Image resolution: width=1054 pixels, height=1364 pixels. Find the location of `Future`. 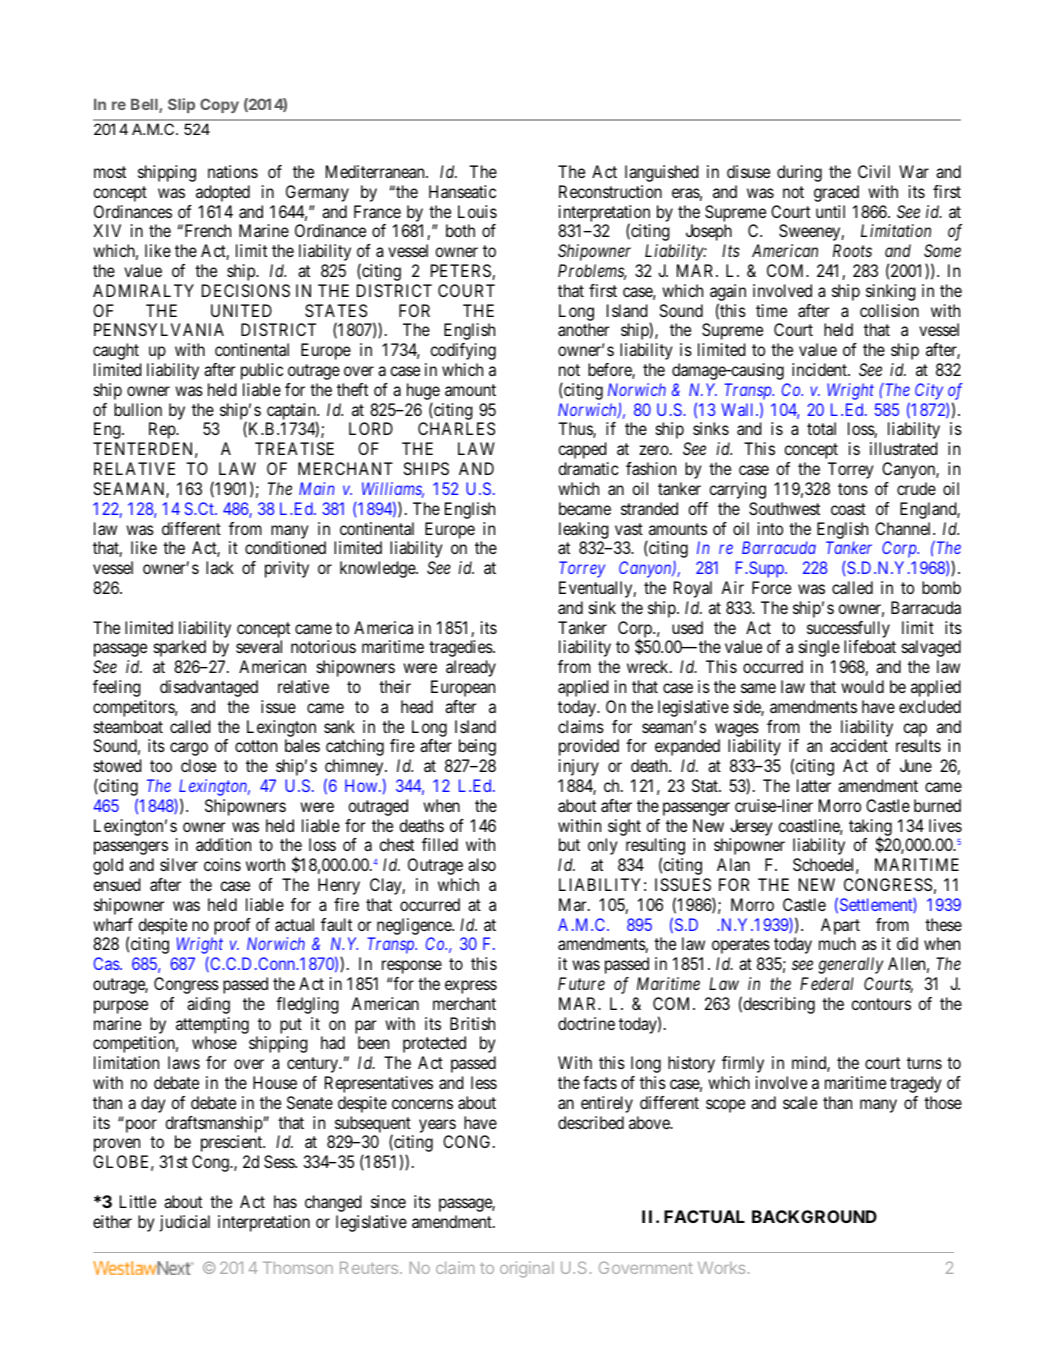

Future is located at coordinates (581, 983).
